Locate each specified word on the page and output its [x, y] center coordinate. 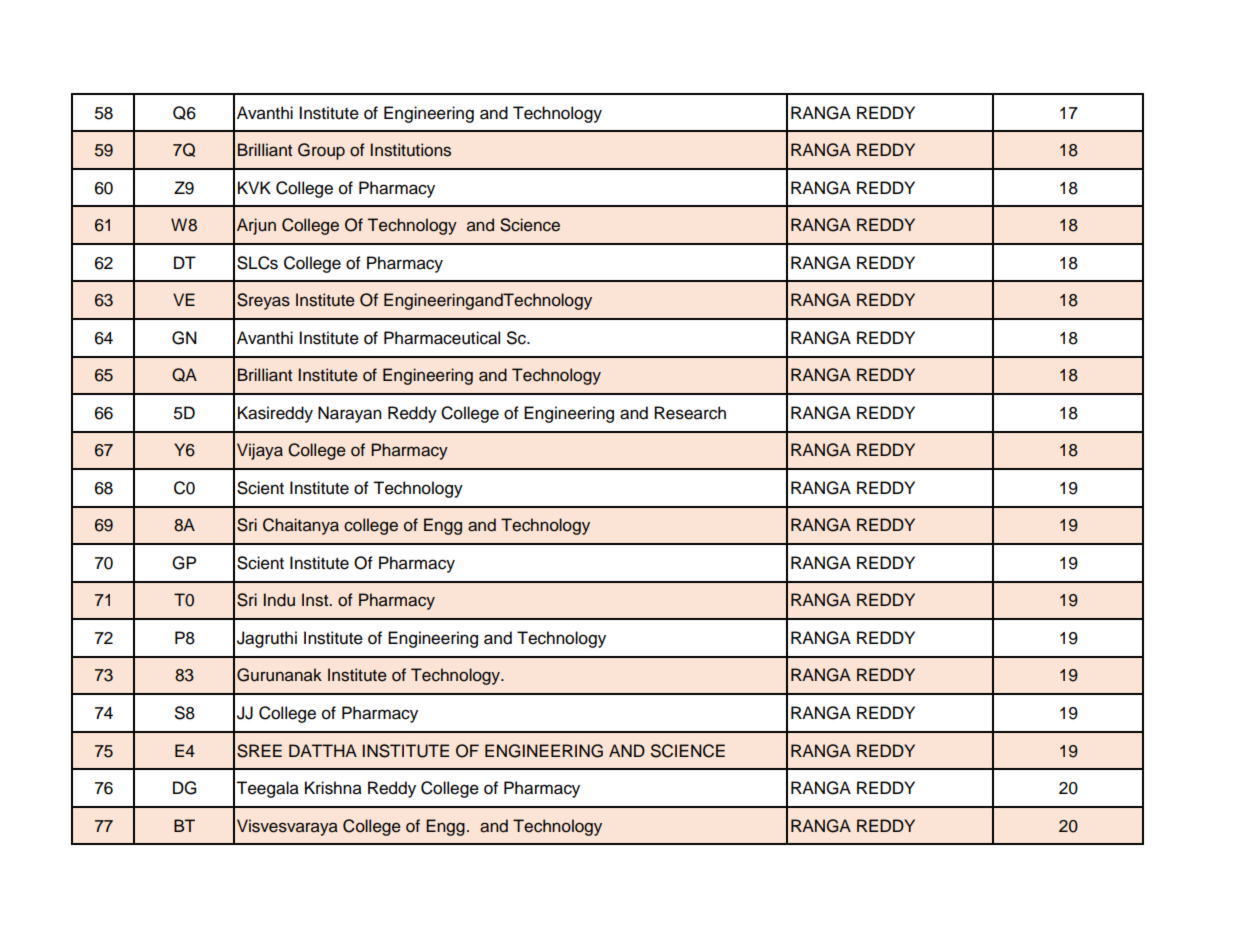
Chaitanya [301, 526]
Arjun [256, 226]
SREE [259, 751]
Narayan [350, 414]
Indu [279, 600]
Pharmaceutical [442, 338]
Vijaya [260, 451]
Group [321, 151]
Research [690, 413]
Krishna [333, 788]
